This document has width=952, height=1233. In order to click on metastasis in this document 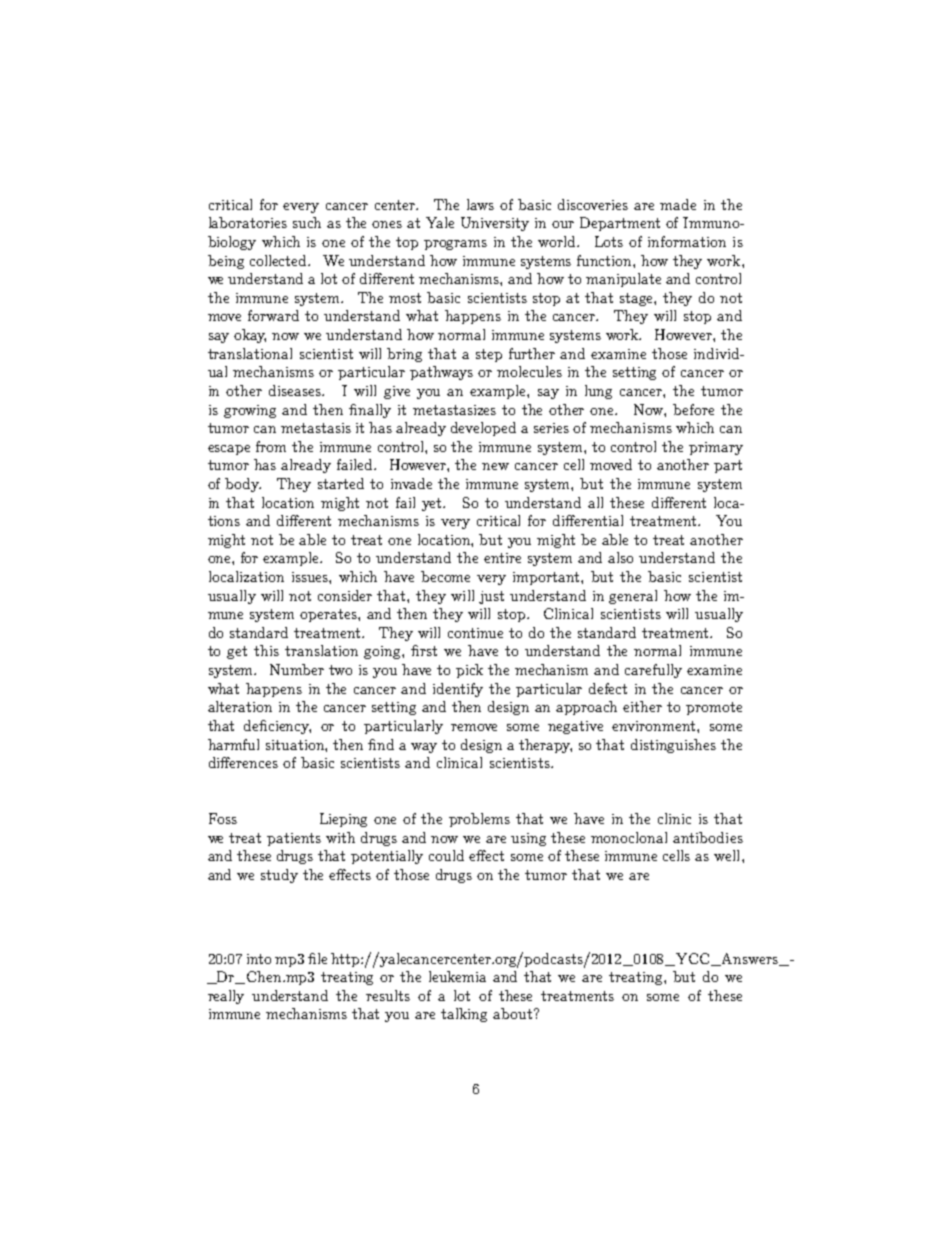, I will do `click(316, 428)`.
